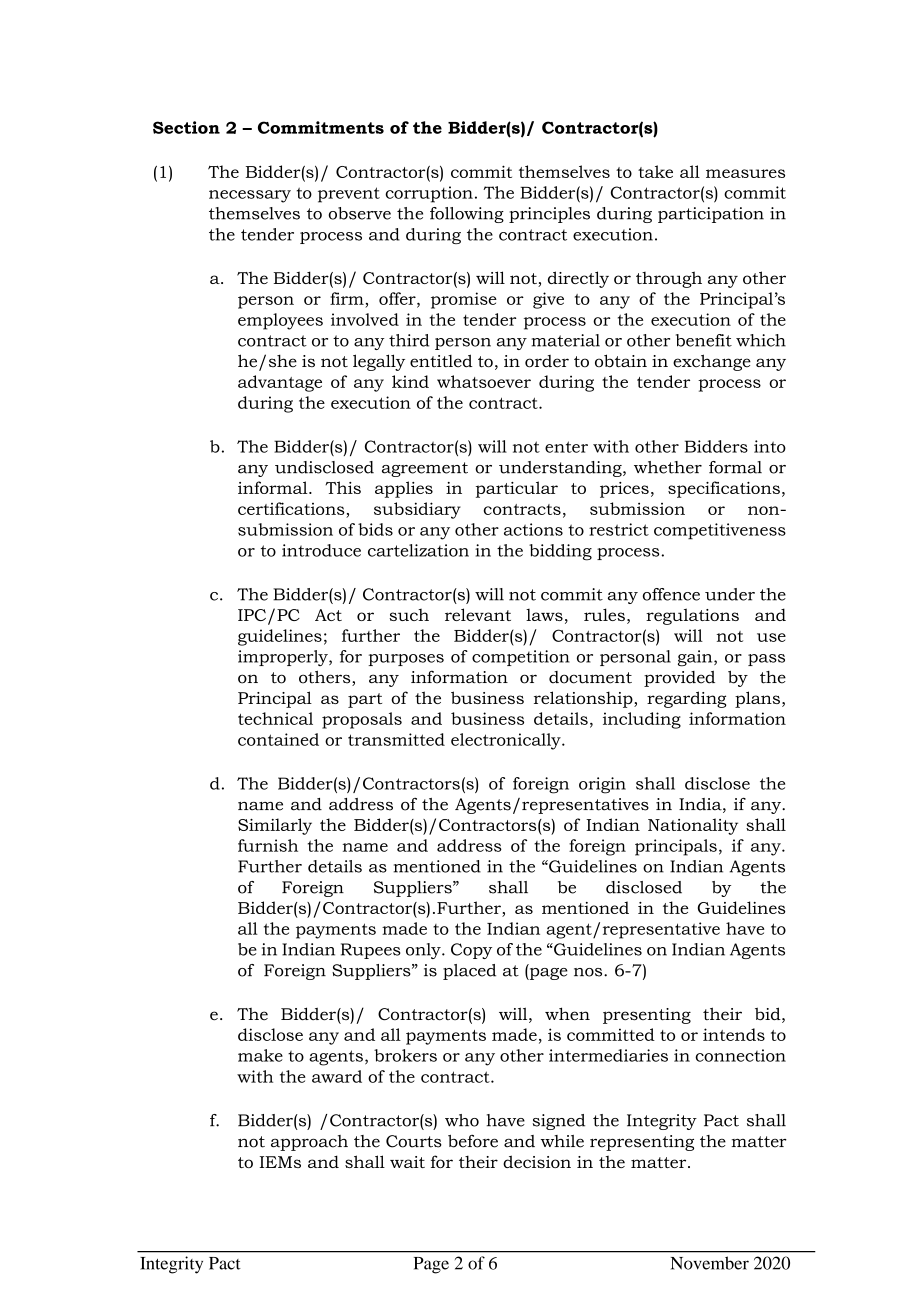  I want to click on whatsoever, so click(484, 381).
